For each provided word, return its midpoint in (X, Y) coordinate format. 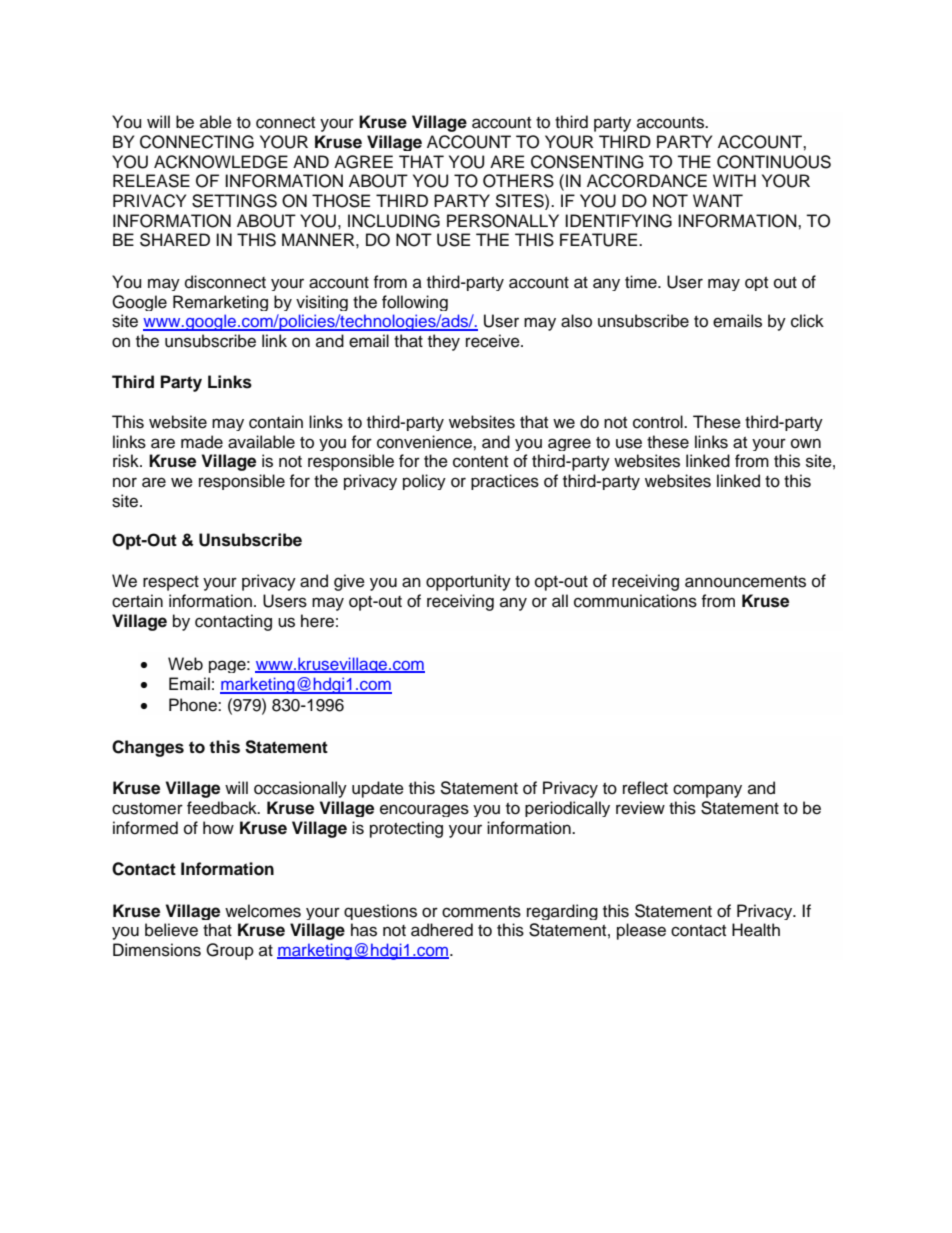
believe (171, 930)
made (202, 442)
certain (137, 601)
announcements (745, 582)
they (444, 342)
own (806, 443)
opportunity (468, 582)
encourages (424, 810)
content (480, 462)
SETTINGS (234, 201)
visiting (322, 303)
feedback (223, 808)
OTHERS (518, 181)
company (707, 791)
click (807, 321)
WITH (734, 180)
